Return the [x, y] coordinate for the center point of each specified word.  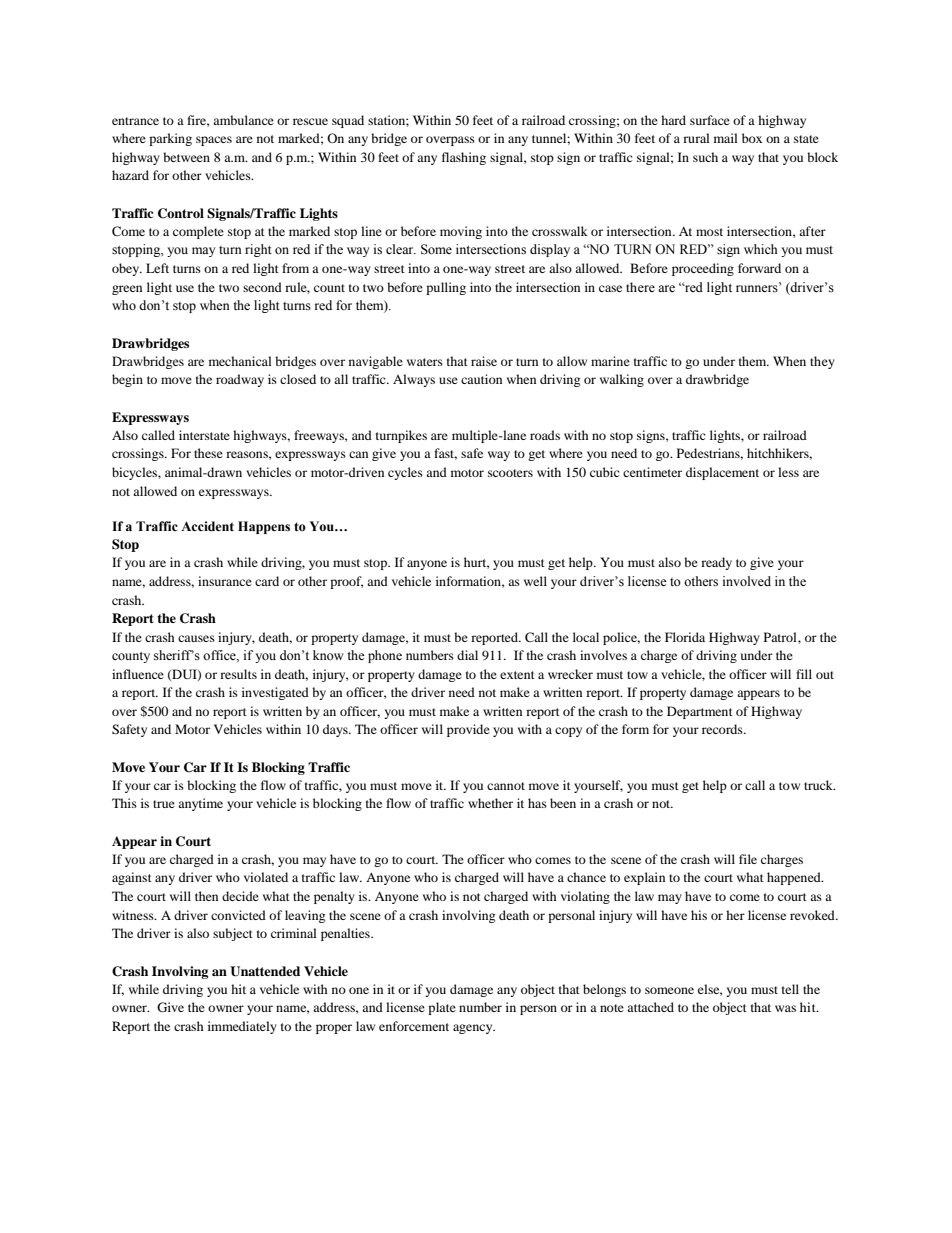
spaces [214, 141]
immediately [242, 1027]
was [785, 1008]
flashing [464, 158]
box [752, 138]
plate [442, 1008]
